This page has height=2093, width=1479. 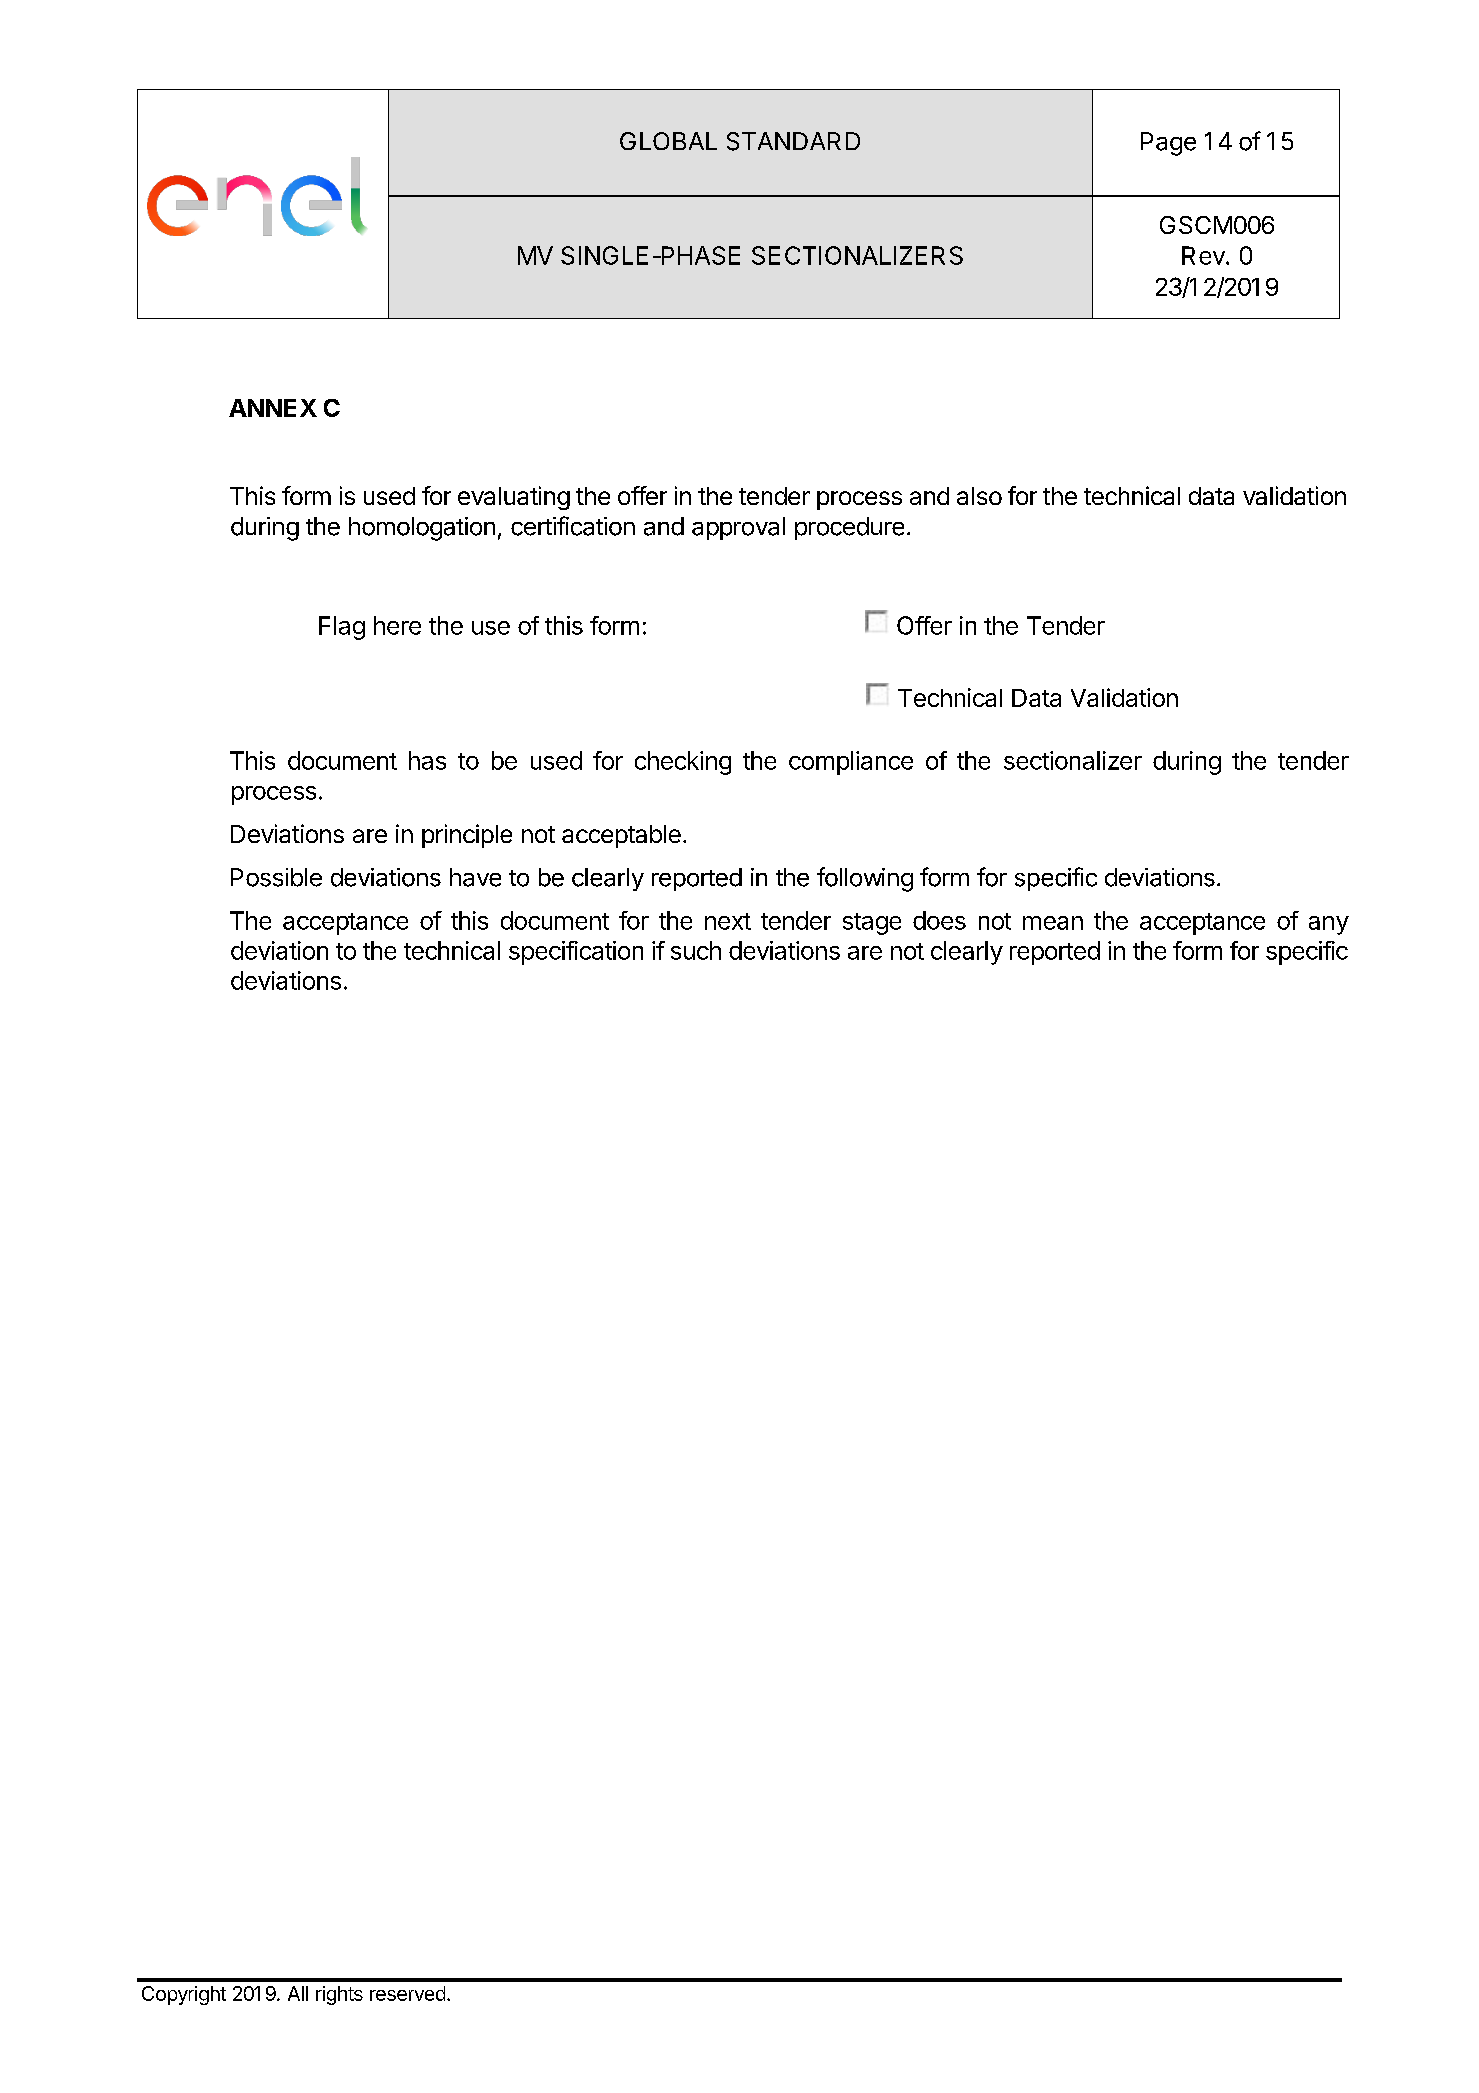 What do you see at coordinates (696, 950) in the page?
I see `such` at bounding box center [696, 950].
